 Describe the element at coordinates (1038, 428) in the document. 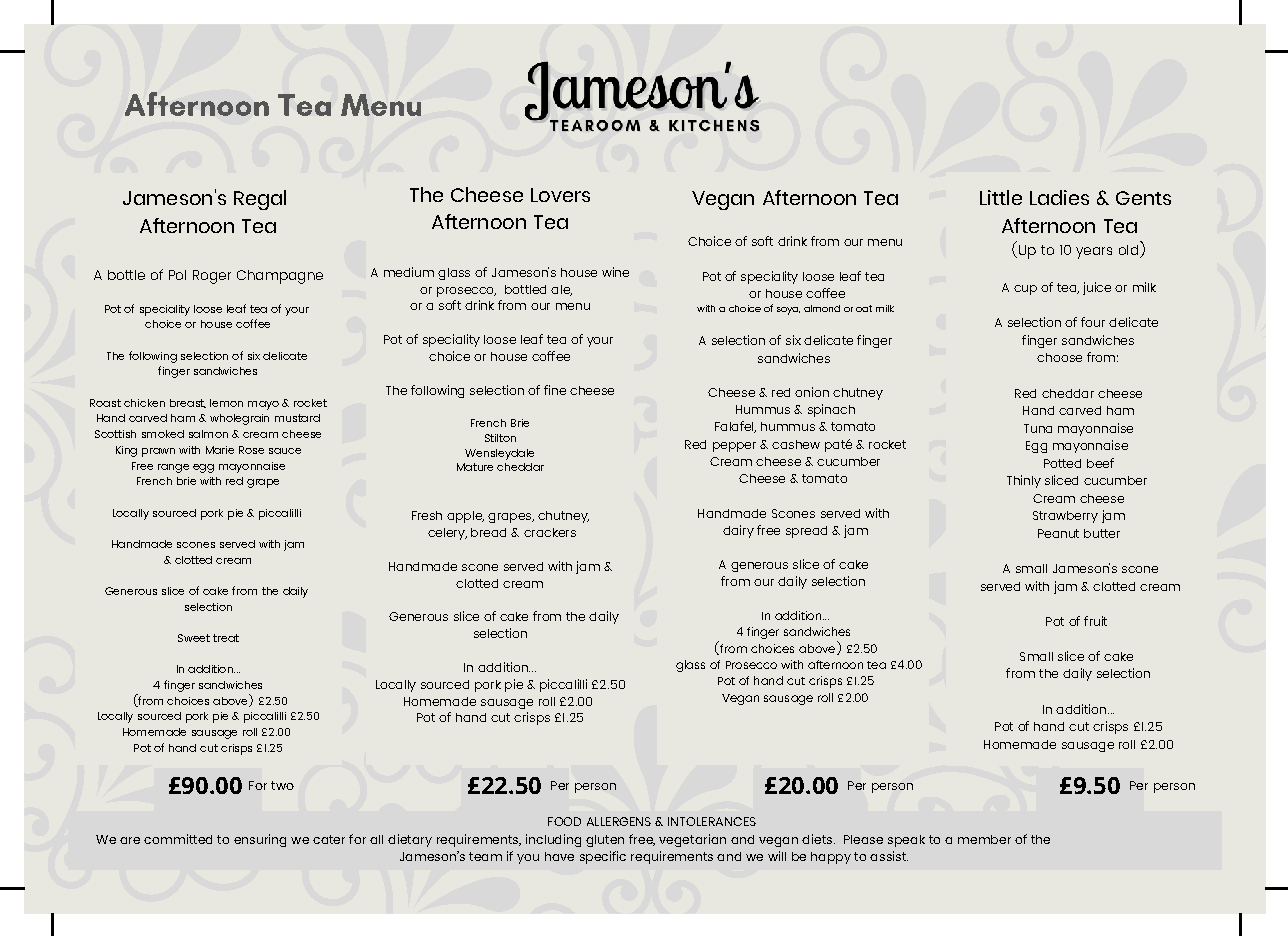

I see `Tuna` at that location.
